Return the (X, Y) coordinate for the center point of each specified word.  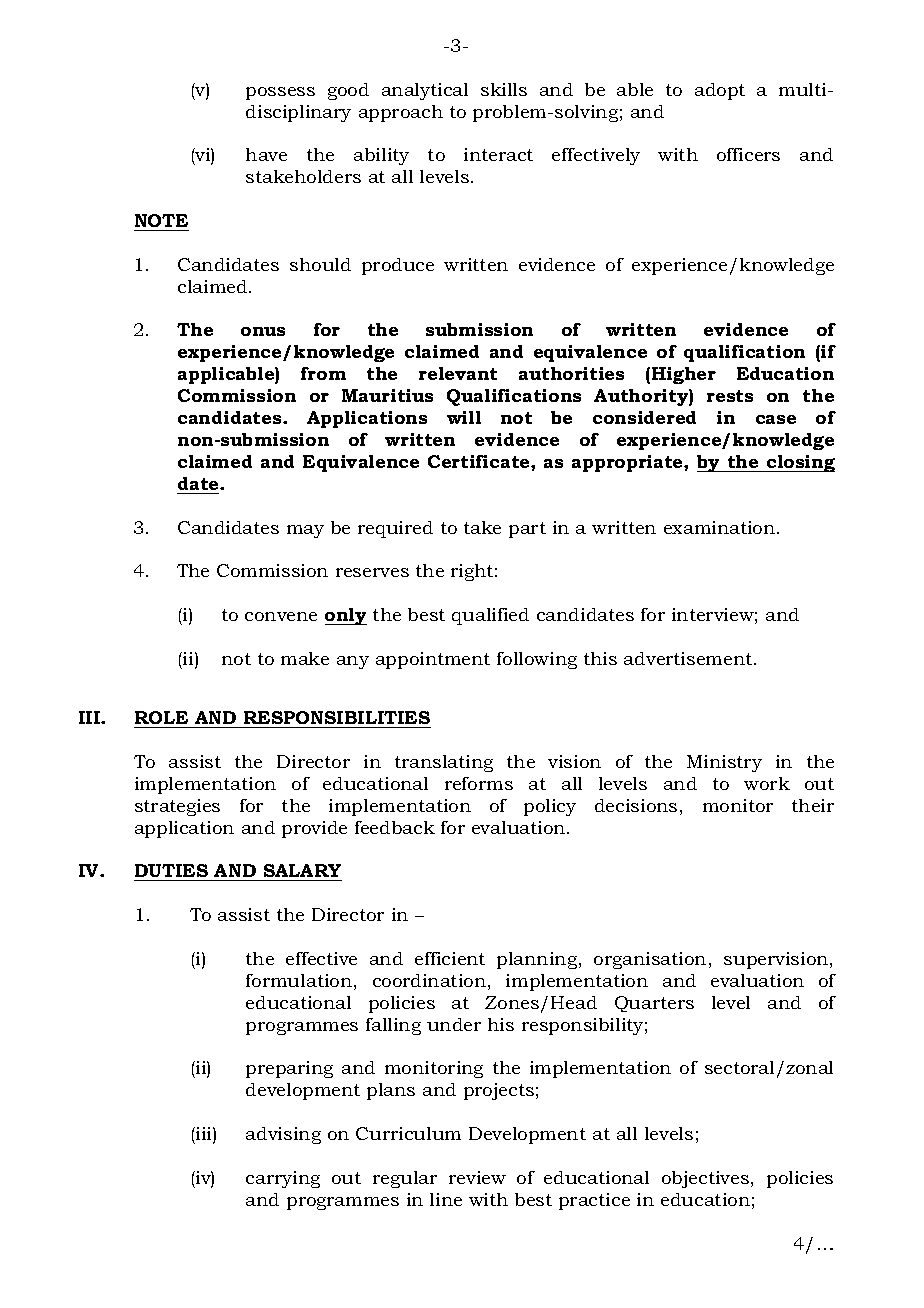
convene (281, 616)
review (477, 1177)
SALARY (302, 870)
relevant (458, 373)
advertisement (689, 658)
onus (263, 331)
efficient (450, 958)
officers (748, 154)
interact (498, 154)
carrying (283, 1179)
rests (730, 396)
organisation (650, 960)
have (266, 154)
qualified (490, 616)
